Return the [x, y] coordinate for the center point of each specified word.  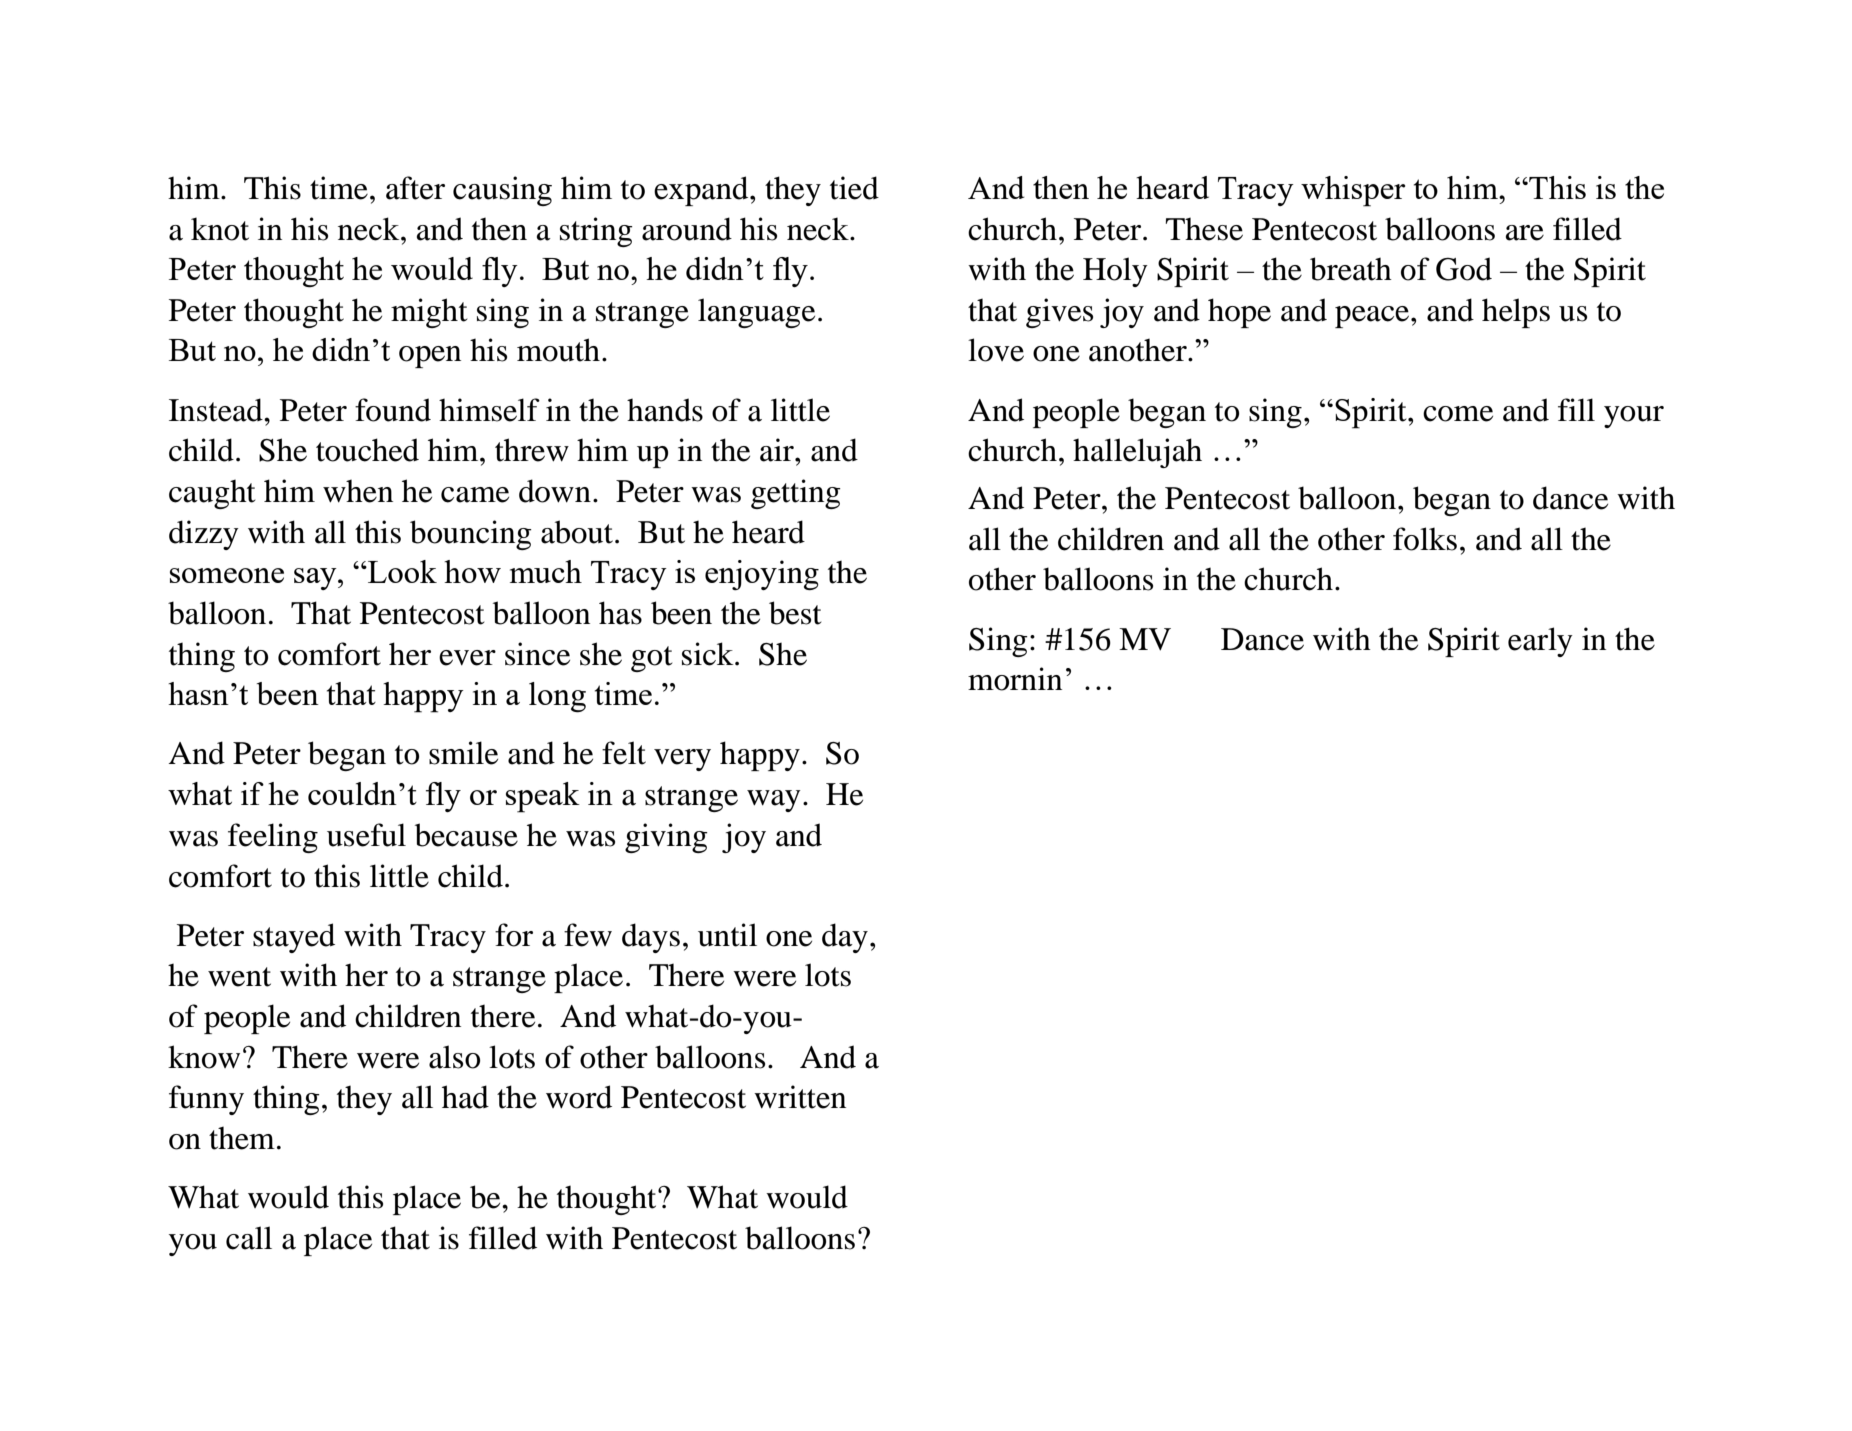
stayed [294, 938]
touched [367, 450]
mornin [1015, 679]
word [579, 1097]
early [1540, 642]
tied [854, 188]
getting [796, 494]
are [1525, 233]
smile [463, 753]
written [800, 1097]
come [1458, 414]
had [465, 1097]
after [415, 188]
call [249, 1238]
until [727, 935]
